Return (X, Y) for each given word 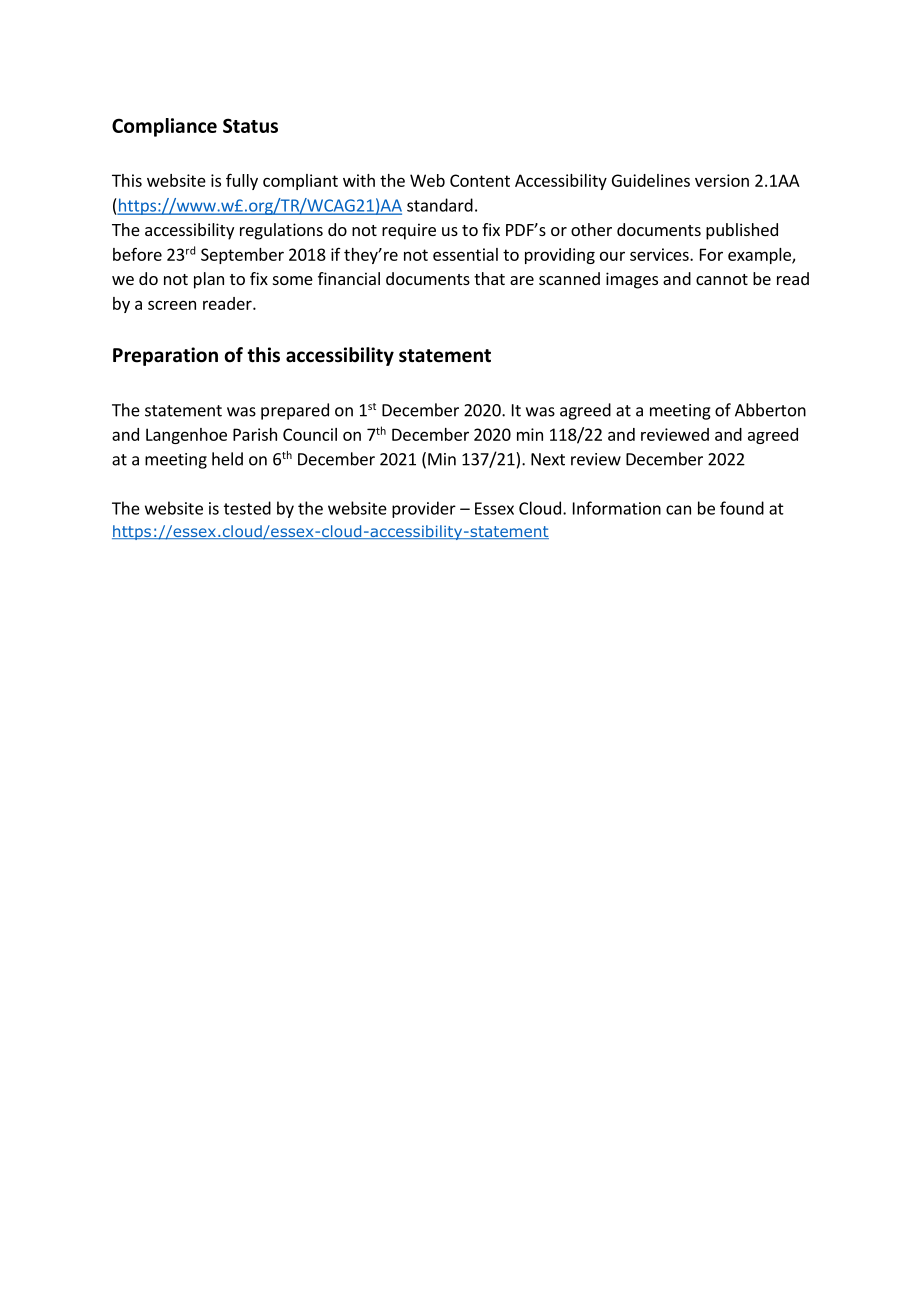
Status (250, 125)
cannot (722, 279)
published (742, 231)
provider (424, 509)
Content (480, 180)
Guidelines (651, 180)
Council (310, 434)
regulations (281, 231)
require (409, 231)
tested (247, 508)
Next (548, 459)
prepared (295, 411)
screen (172, 305)
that (489, 278)
